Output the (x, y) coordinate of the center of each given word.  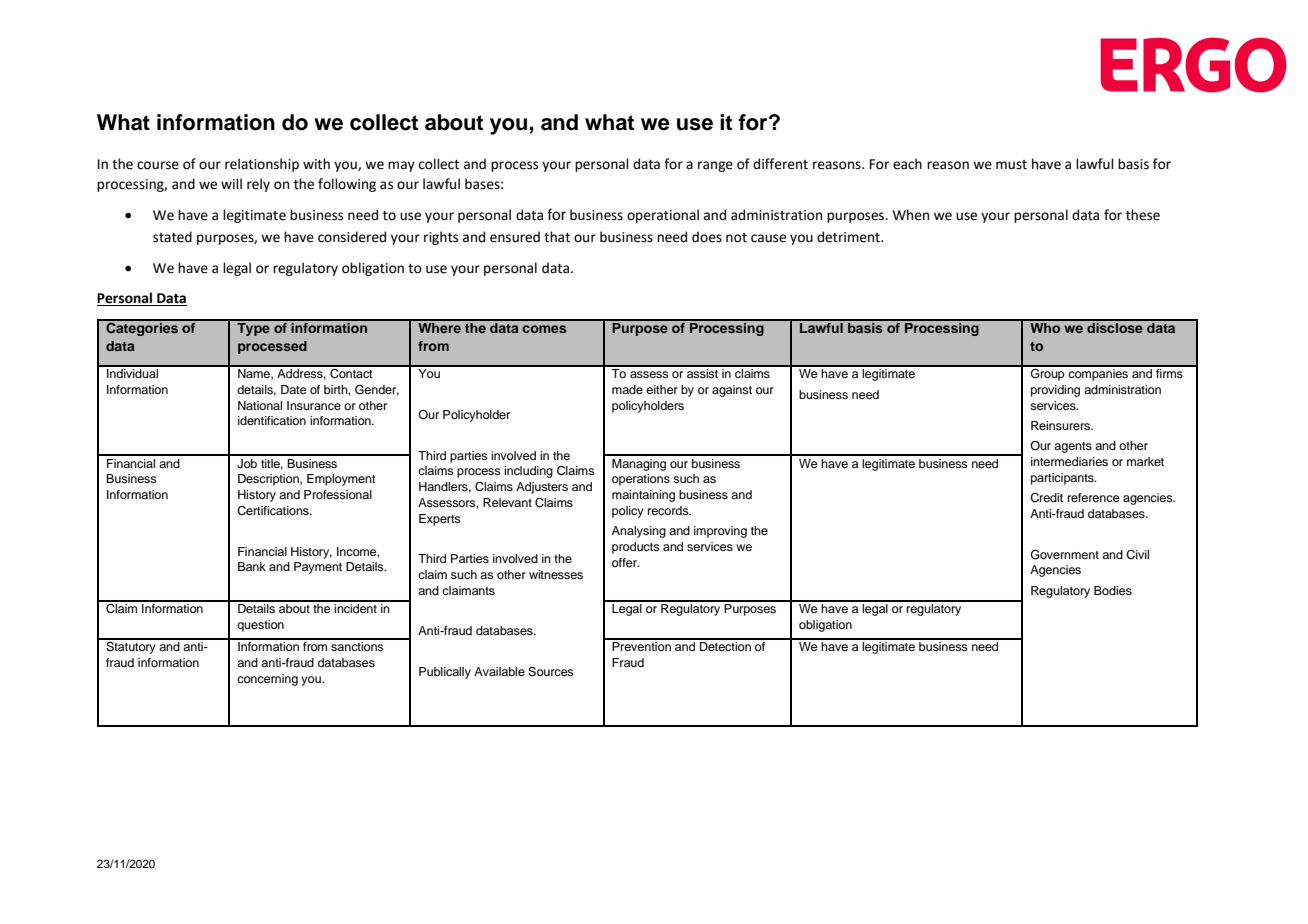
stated (172, 237)
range (715, 166)
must (1011, 165)
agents (1073, 447)
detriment (849, 237)
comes (544, 329)
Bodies (1113, 590)
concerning (267, 680)
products (636, 548)
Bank (252, 566)
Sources (551, 672)
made (627, 389)
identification (272, 420)
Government (1065, 555)
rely (258, 185)
